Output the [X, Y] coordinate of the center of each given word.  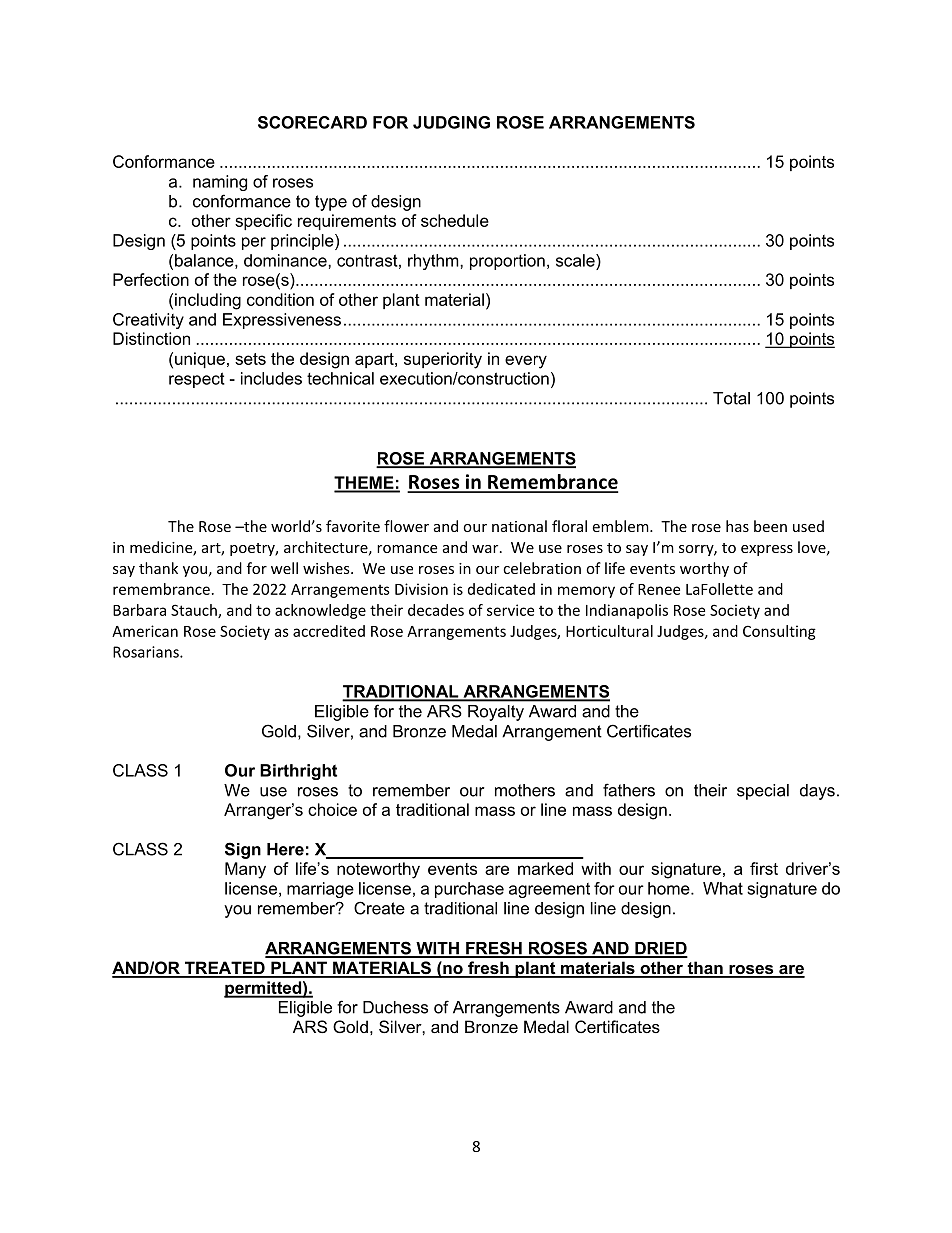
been [770, 526]
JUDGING [451, 122]
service [510, 610]
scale [576, 260]
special [763, 792]
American [145, 631]
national [519, 526]
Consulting [779, 632]
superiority [443, 360]
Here [285, 849]
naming [220, 183]
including [208, 301]
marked [545, 868]
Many [245, 870]
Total [731, 398]
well [284, 568]
